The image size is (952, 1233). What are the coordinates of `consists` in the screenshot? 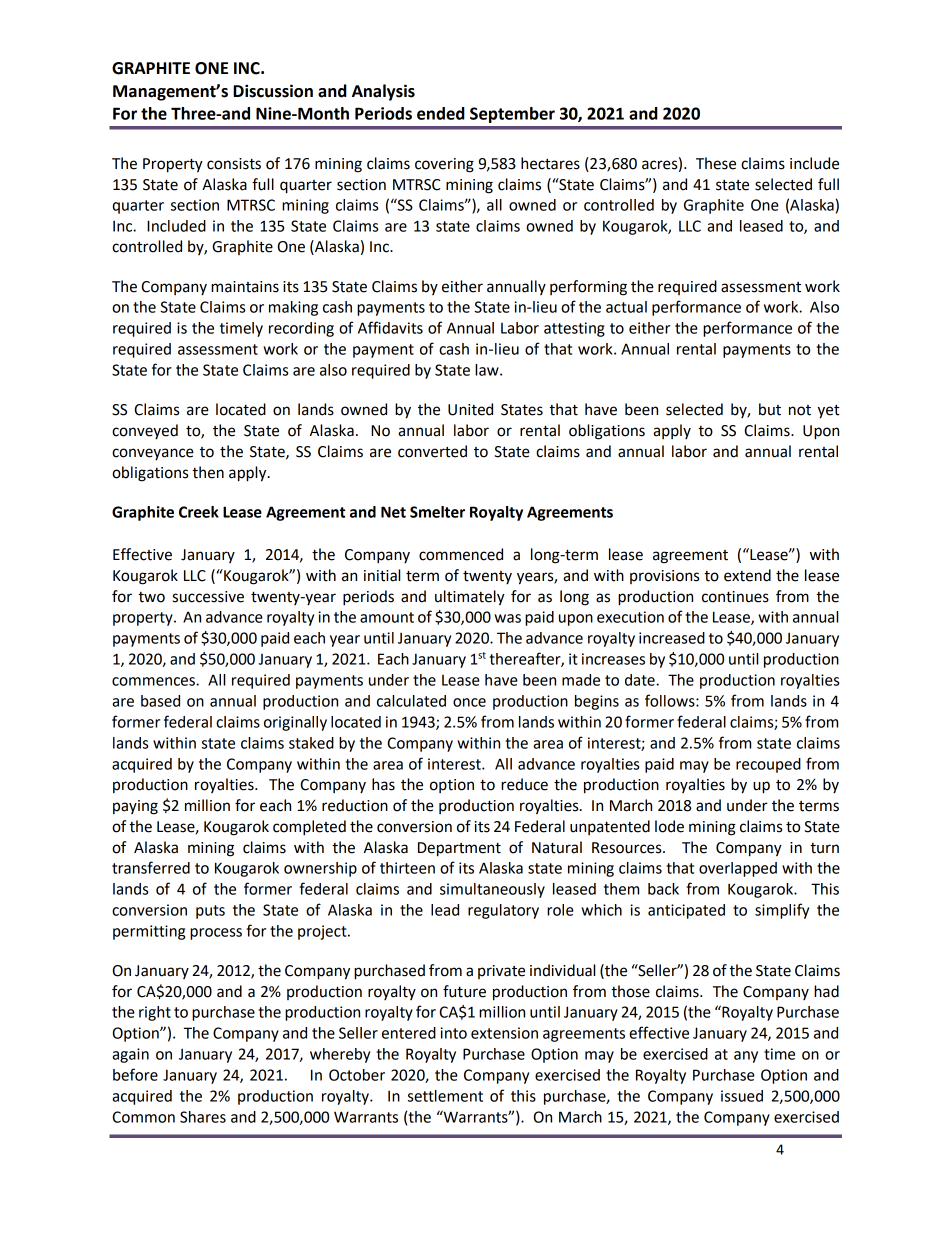 It's located at (234, 164).
